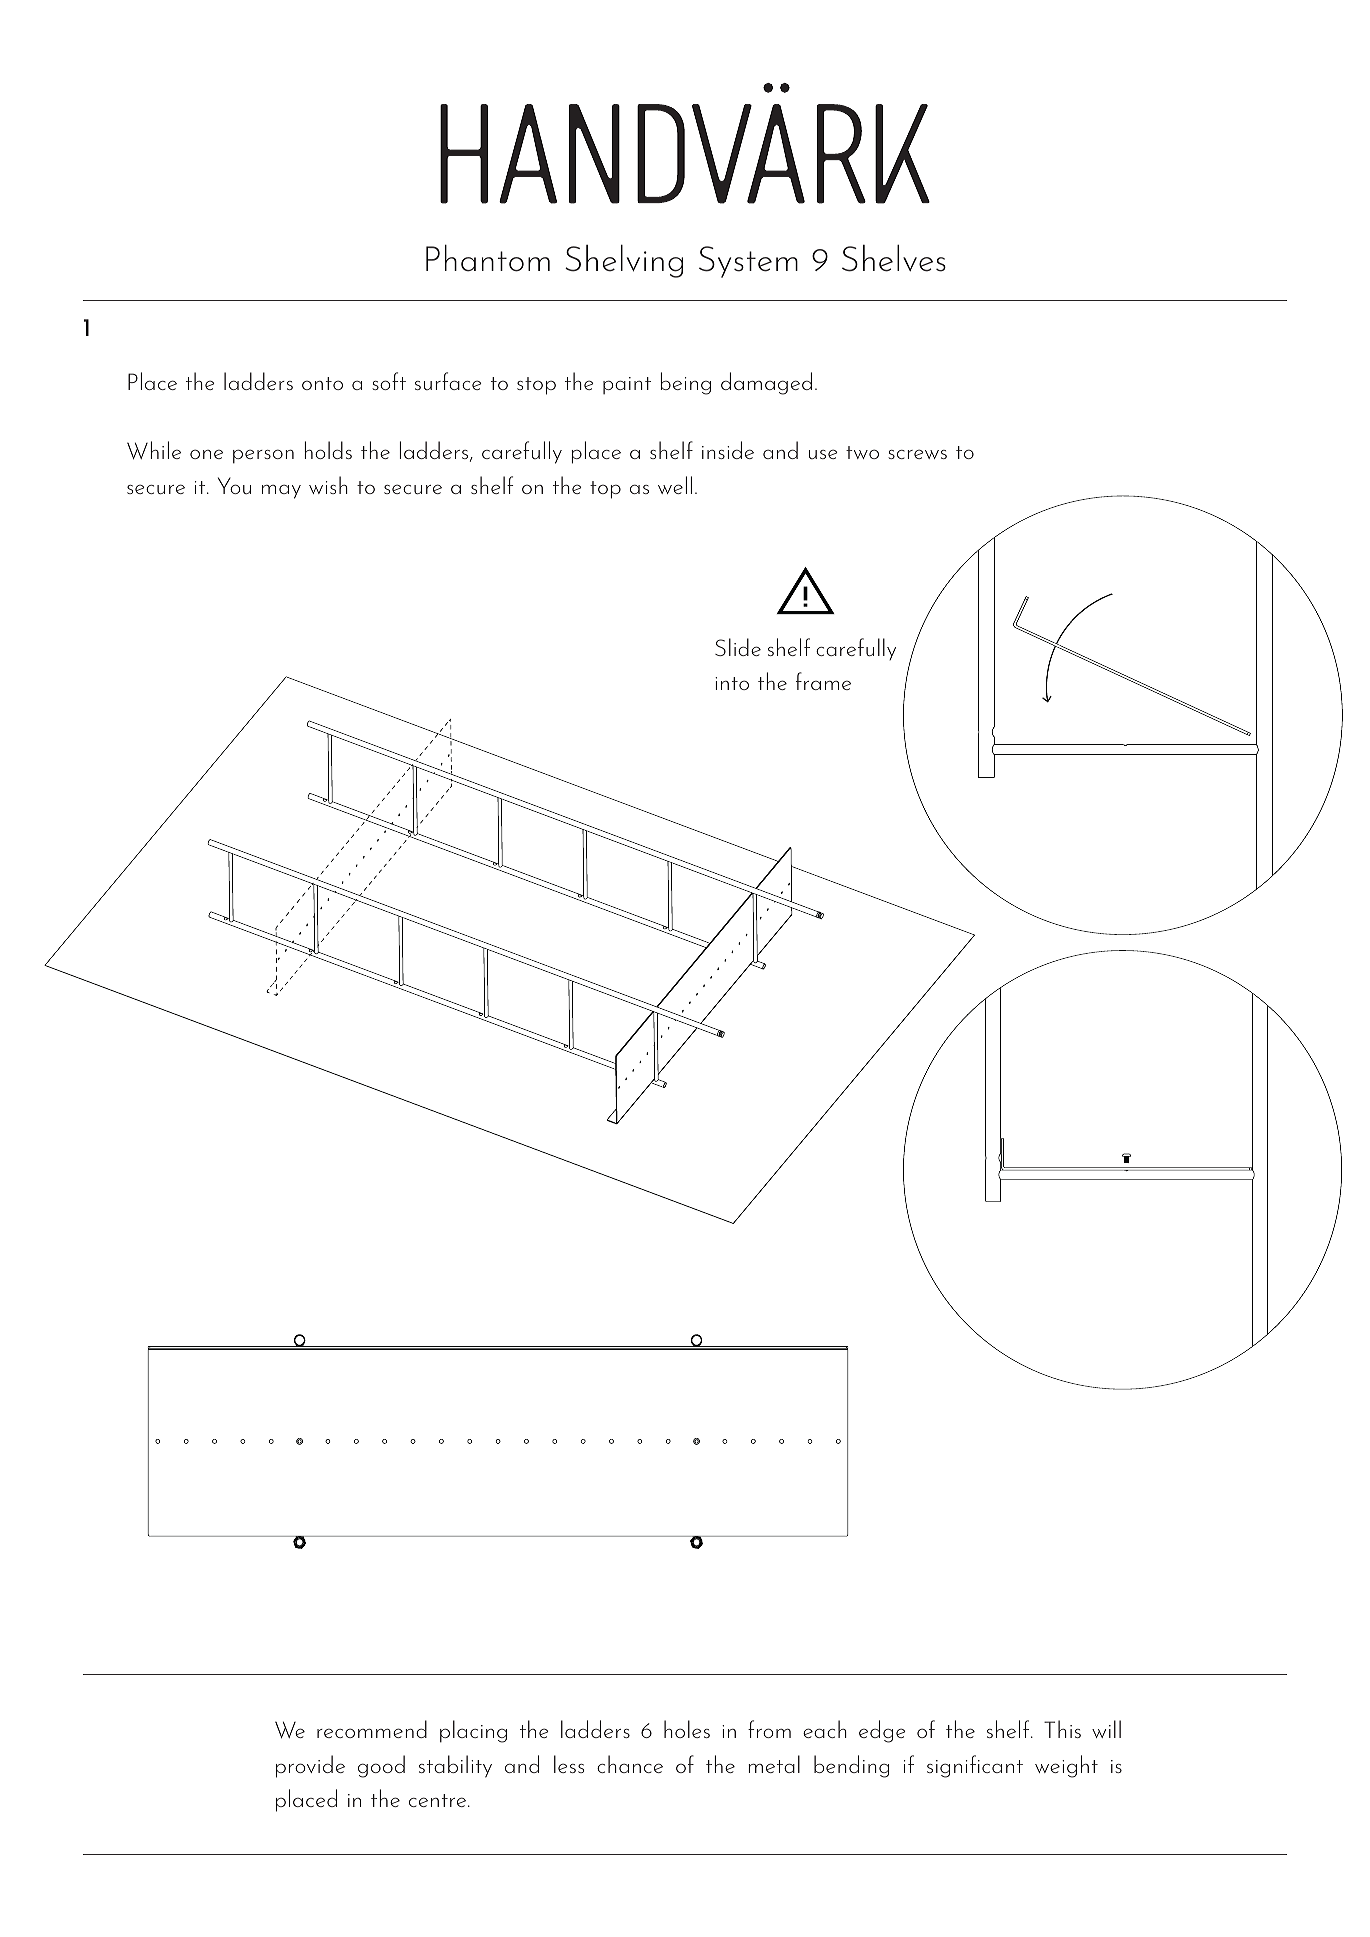 The image size is (1370, 1937). What do you see at coordinates (310, 1766) in the screenshot?
I see `provide` at bounding box center [310, 1766].
